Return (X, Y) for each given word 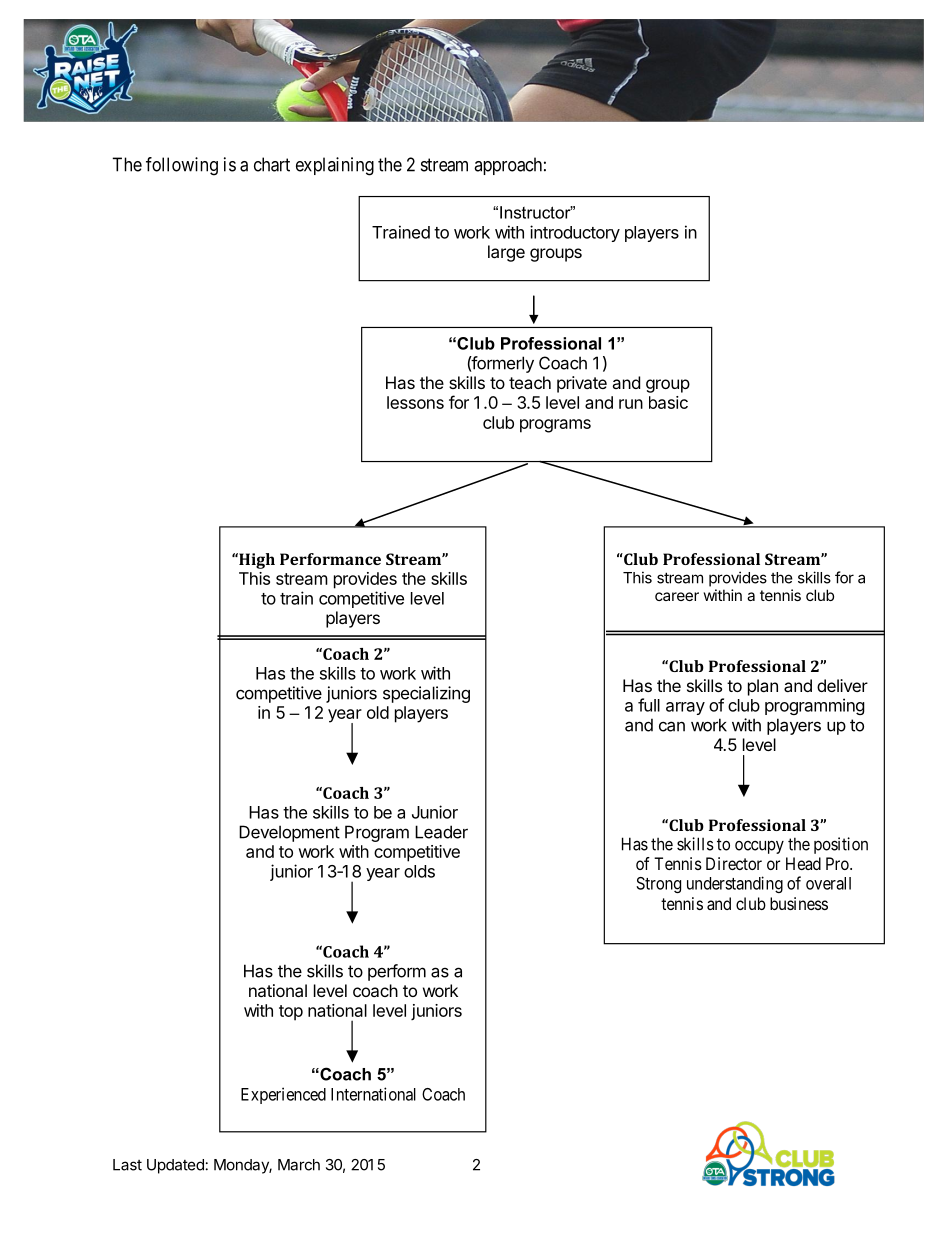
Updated (175, 1166)
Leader (441, 832)
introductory (575, 233)
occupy (759, 847)
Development (289, 833)
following (182, 166)
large (506, 253)
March (299, 1165)
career (677, 596)
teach (530, 382)
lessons (415, 402)
